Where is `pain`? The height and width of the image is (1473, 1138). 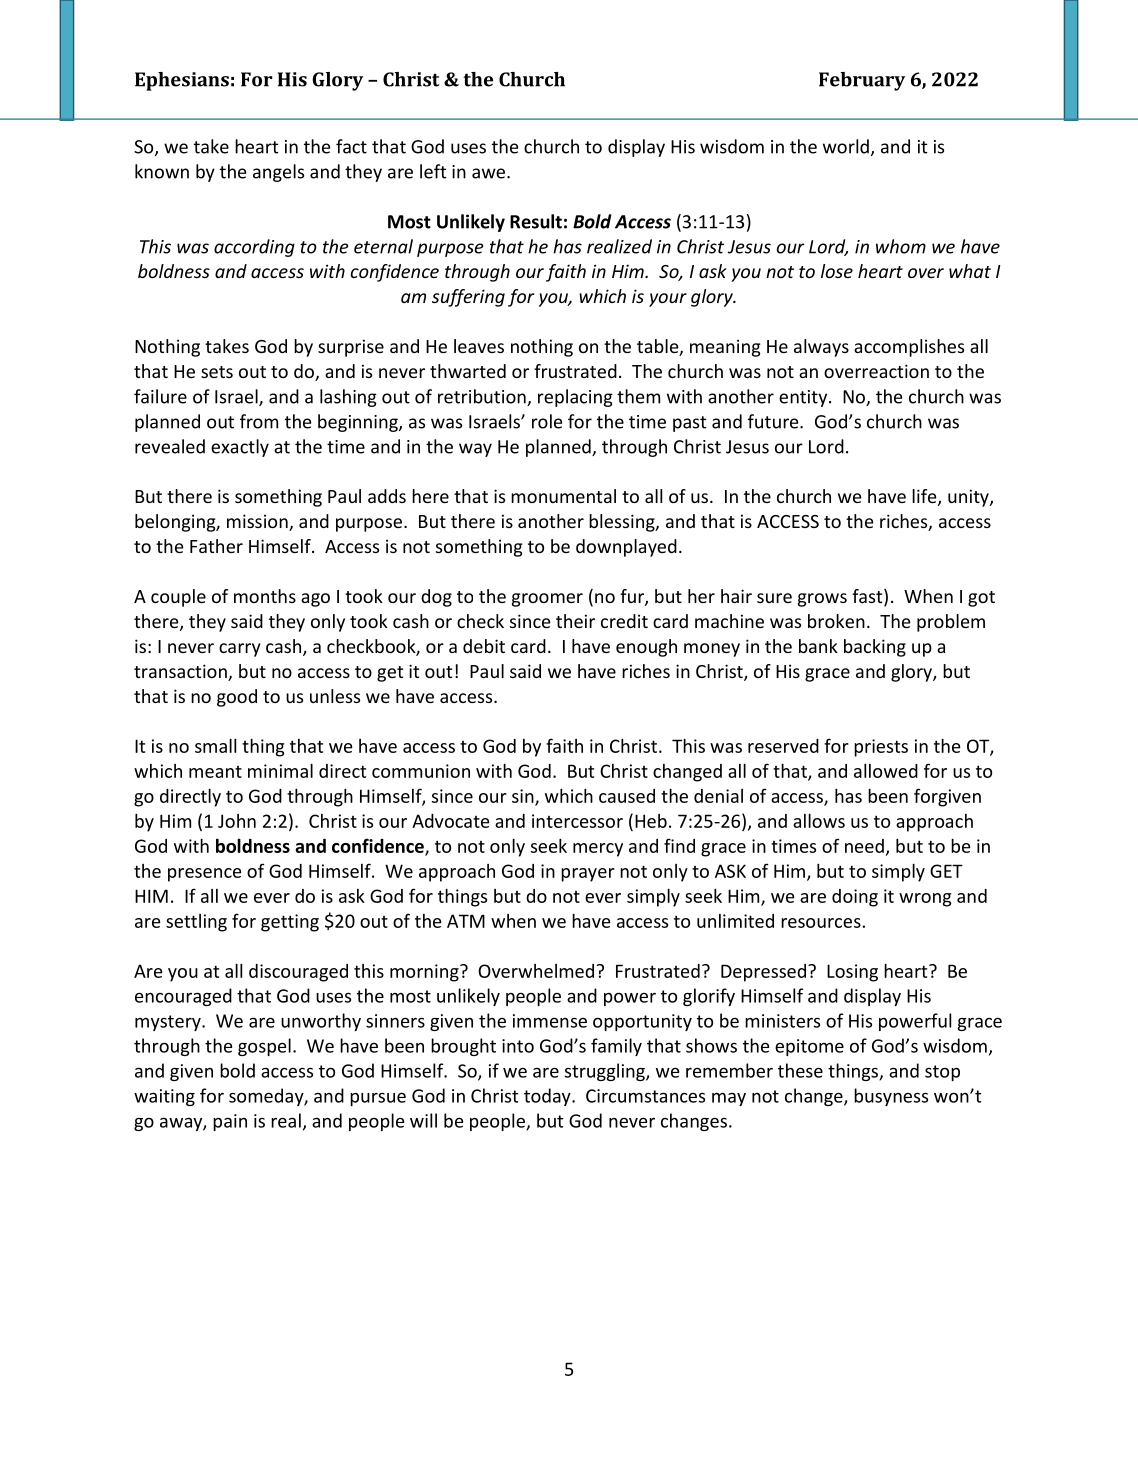
pain is located at coordinates (230, 1122).
